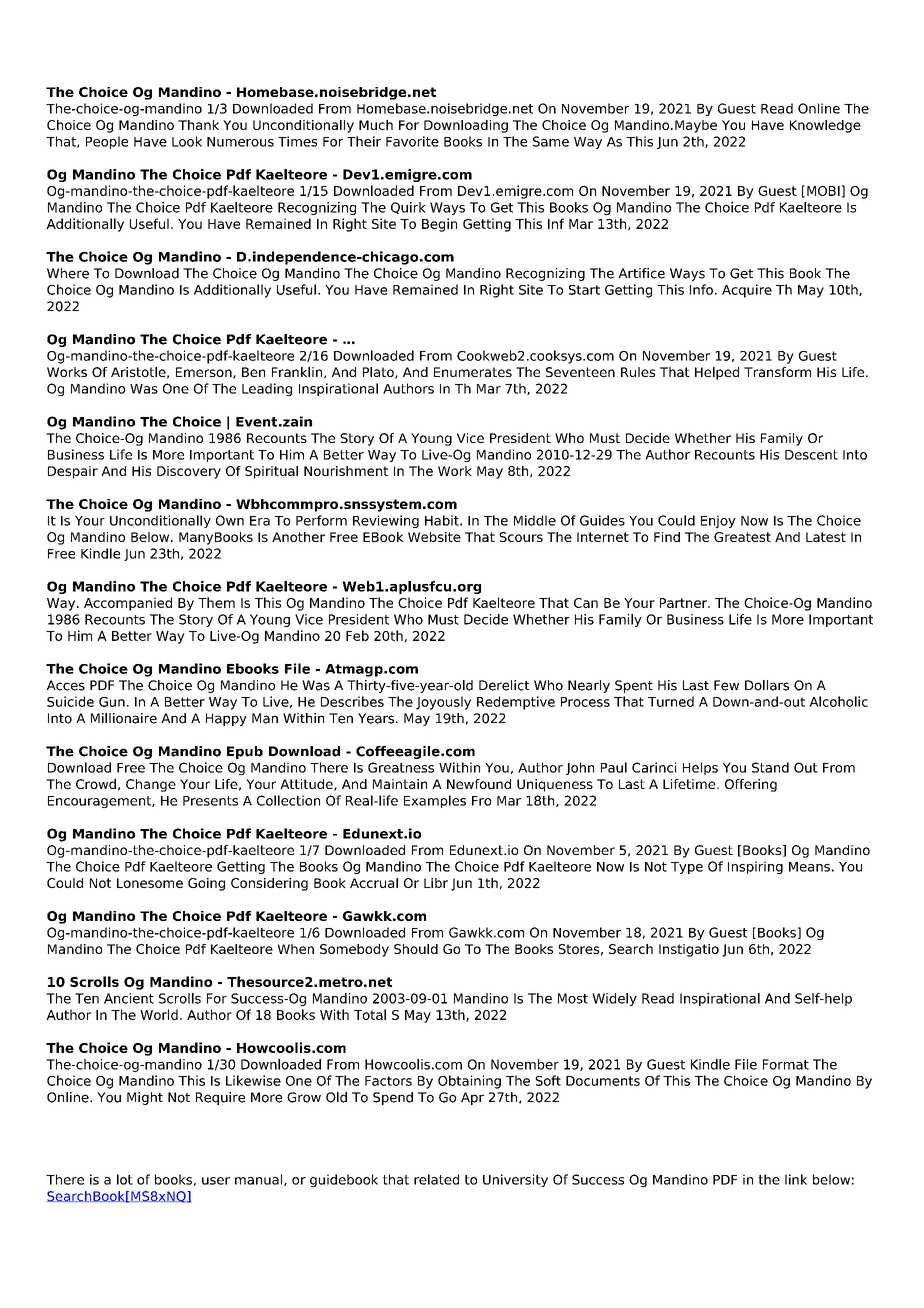 The width and height of the screenshot is (924, 1308). Describe the element at coordinates (436, 1179) in the screenshot. I see `related` at that location.
